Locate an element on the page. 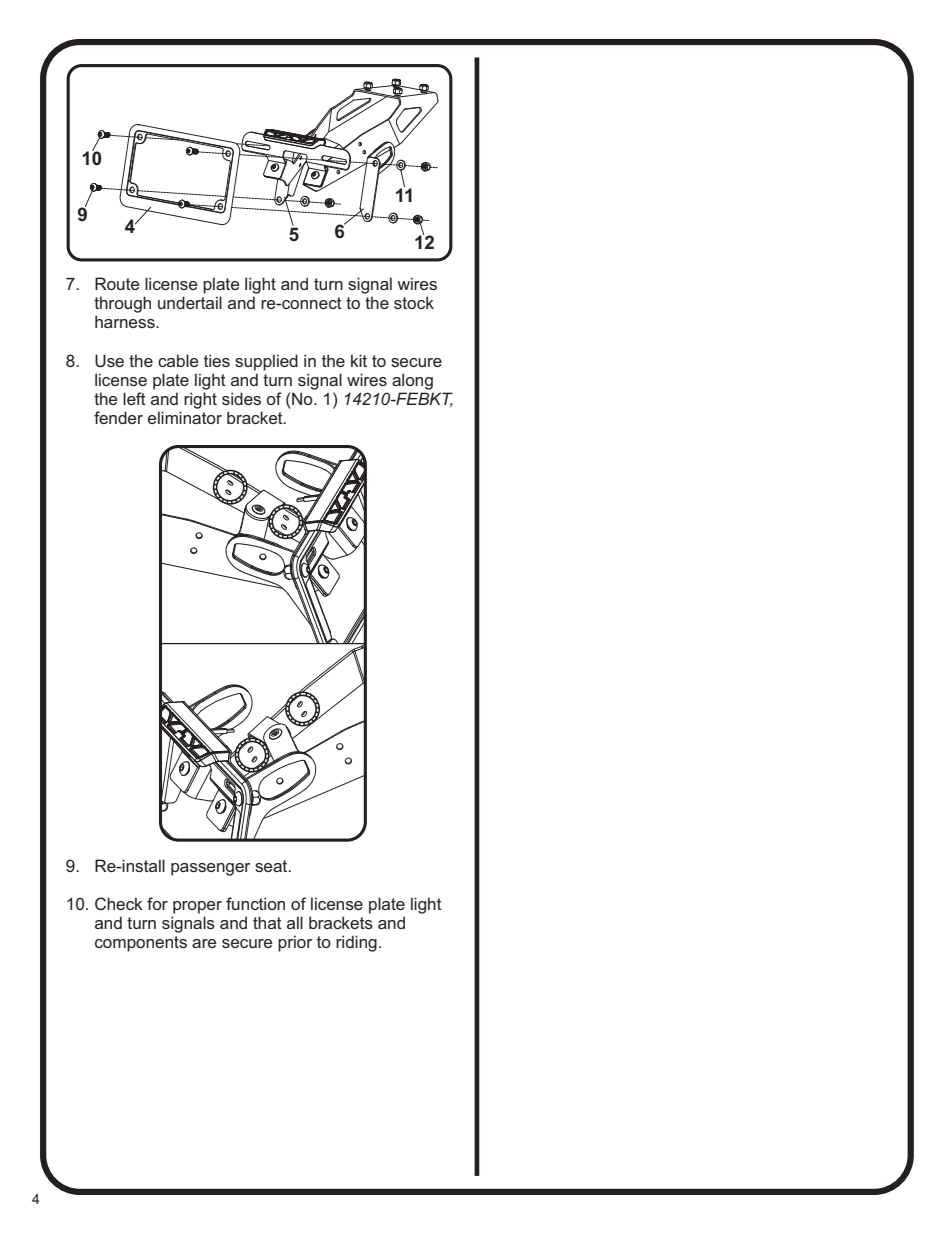 The width and height of the image is (952, 1233). sides is located at coordinates (241, 398).
